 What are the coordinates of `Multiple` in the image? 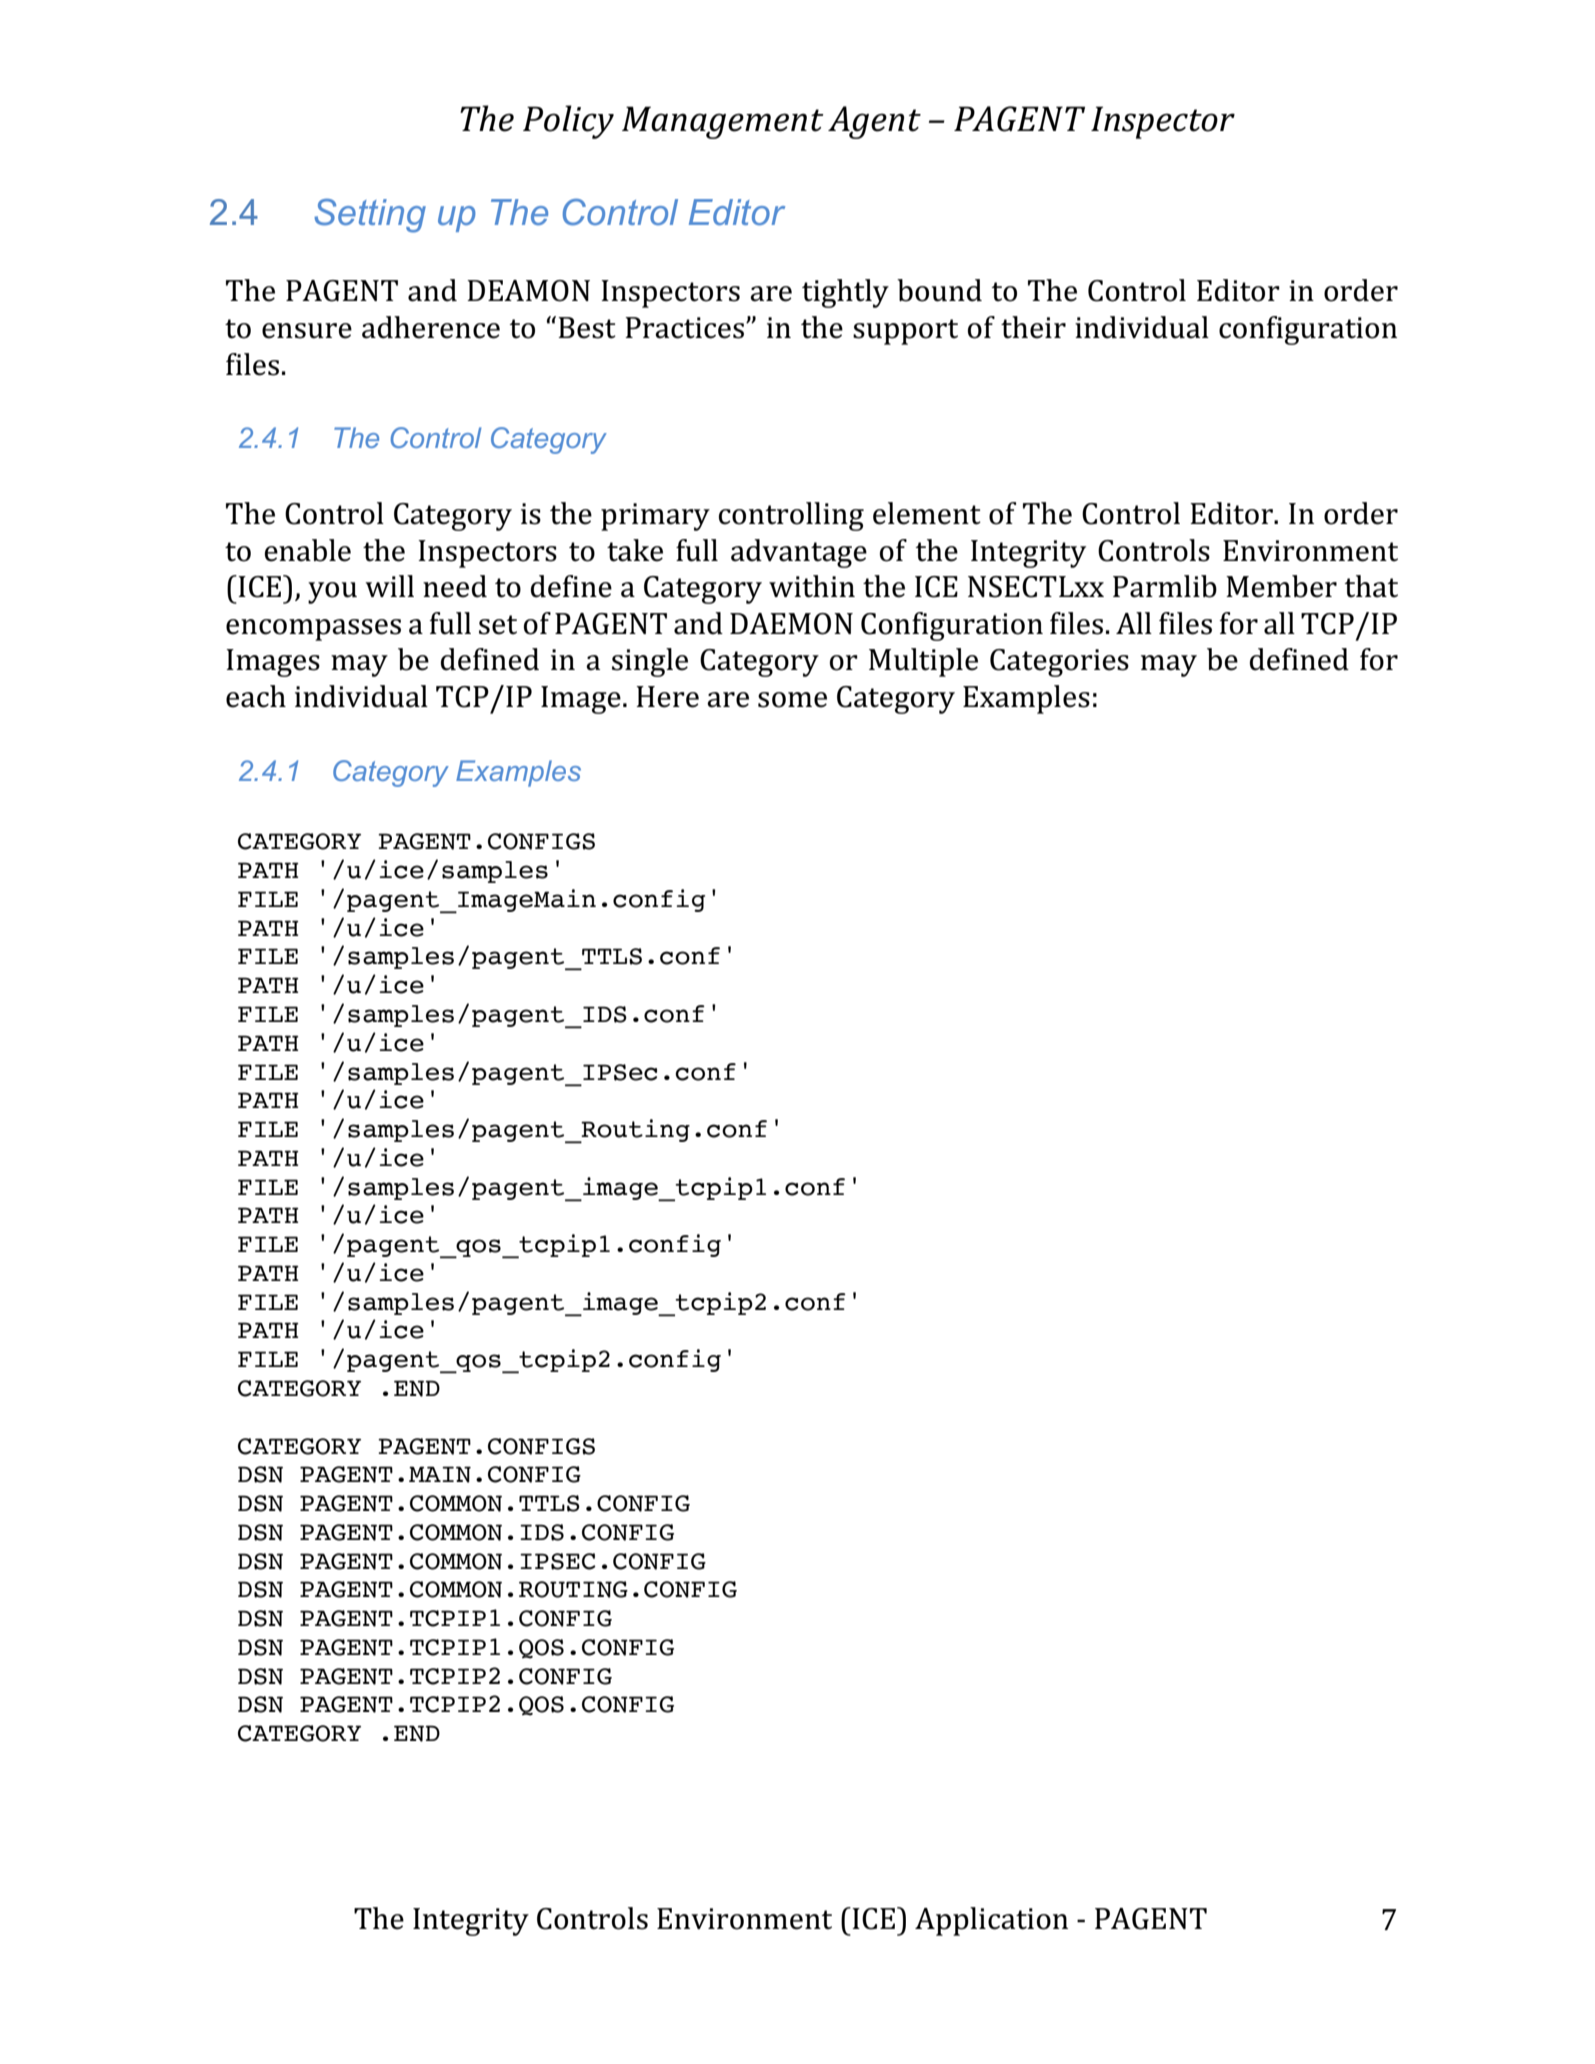 It's located at (923, 662).
